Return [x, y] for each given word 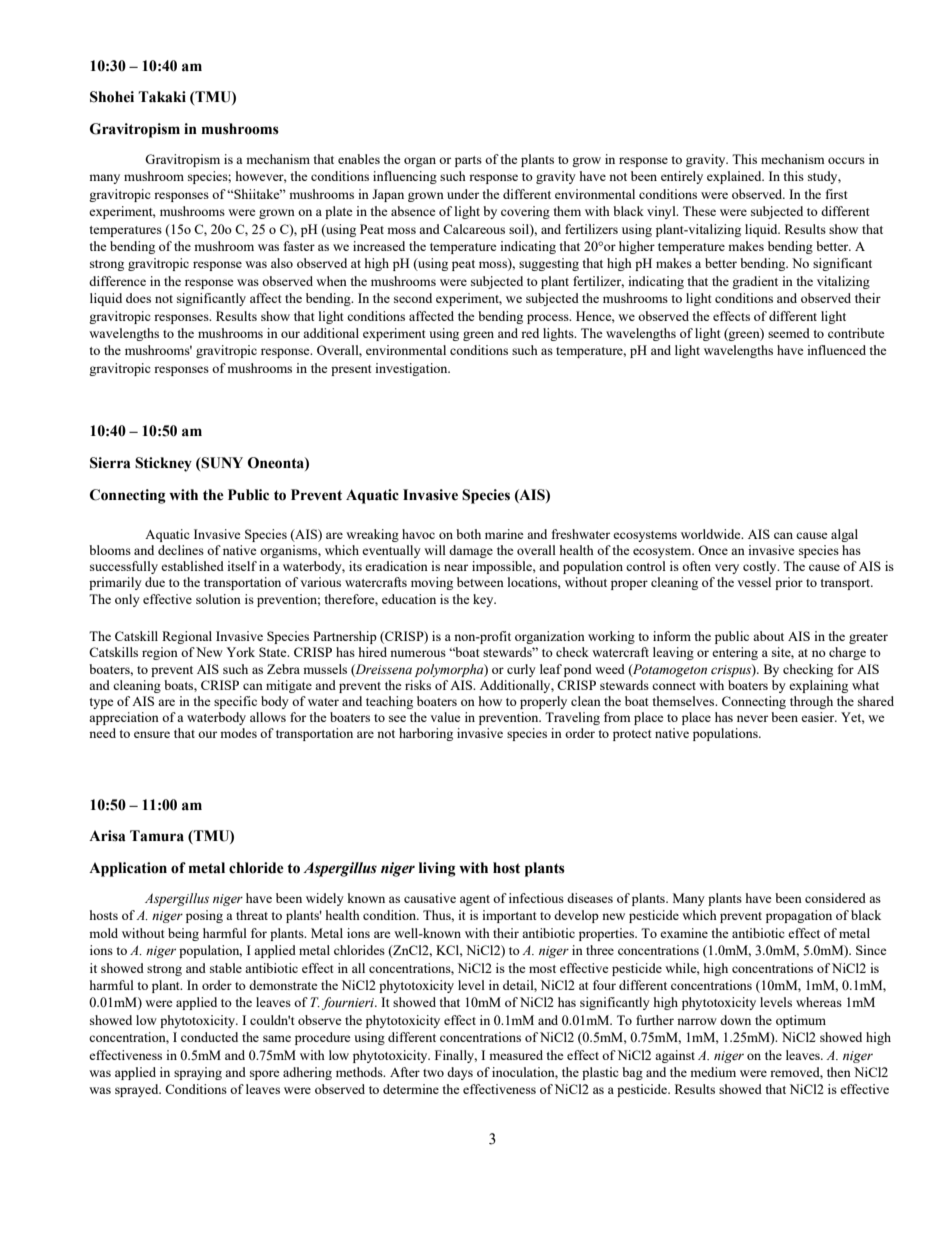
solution [218, 599]
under [463, 194]
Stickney [163, 464]
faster [299, 246]
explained [735, 177]
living [437, 869]
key [484, 600]
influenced [836, 350]
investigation [412, 369]
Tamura [157, 836]
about [768, 636]
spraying [198, 1073]
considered [835, 898]
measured [516, 1055]
